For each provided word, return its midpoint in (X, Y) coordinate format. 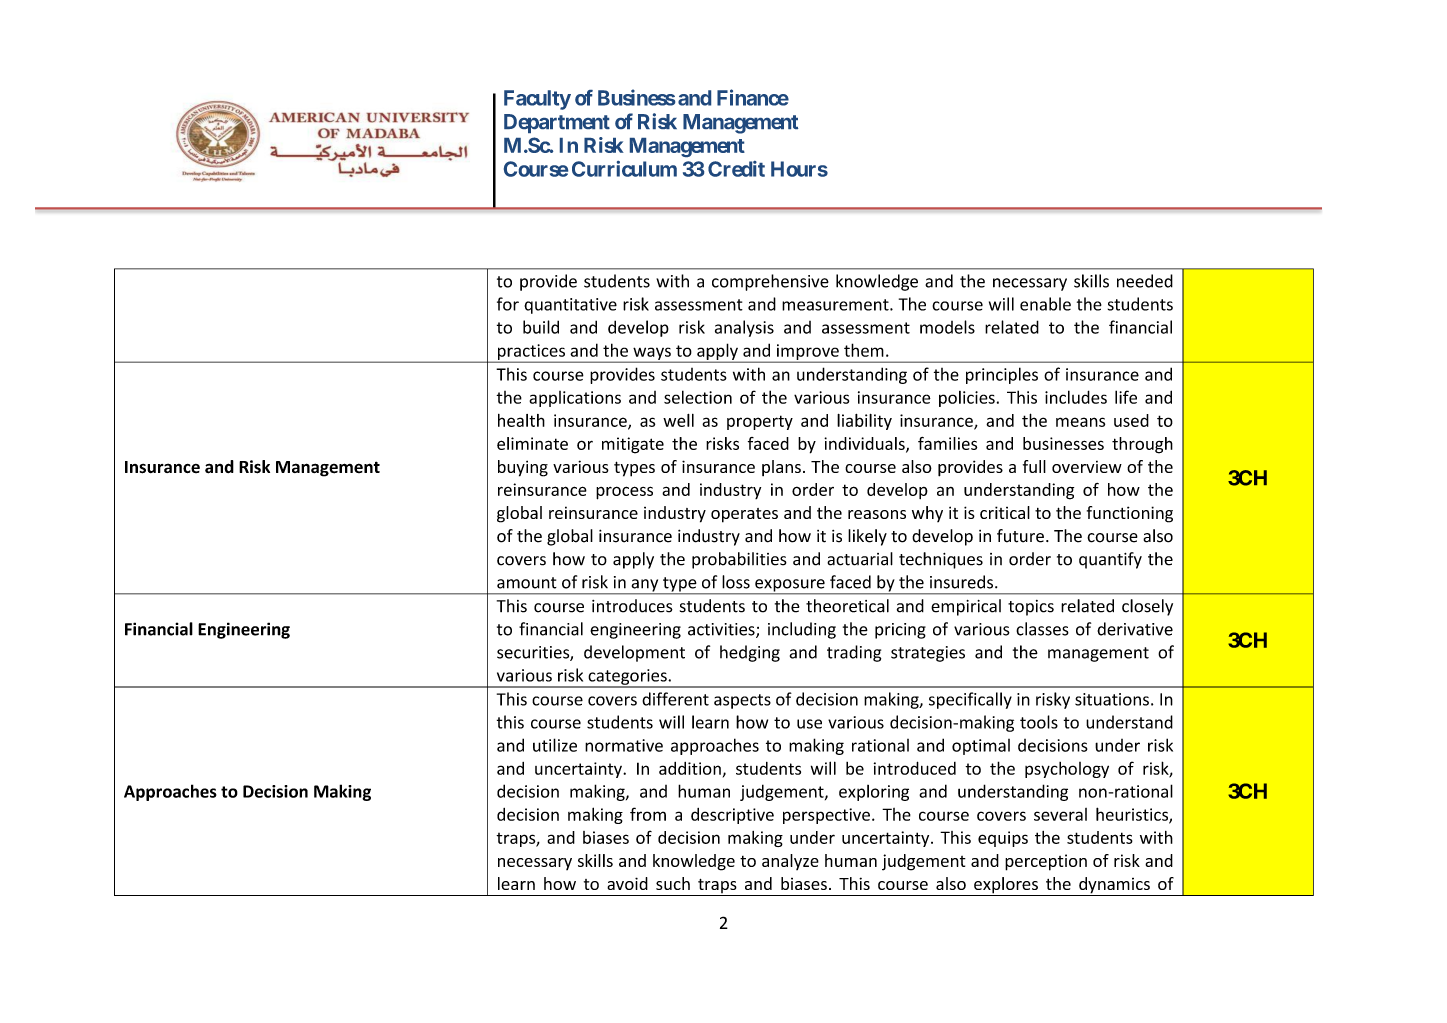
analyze (790, 862)
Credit (736, 169)
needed (1145, 281)
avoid (627, 883)
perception (1046, 862)
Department (557, 123)
